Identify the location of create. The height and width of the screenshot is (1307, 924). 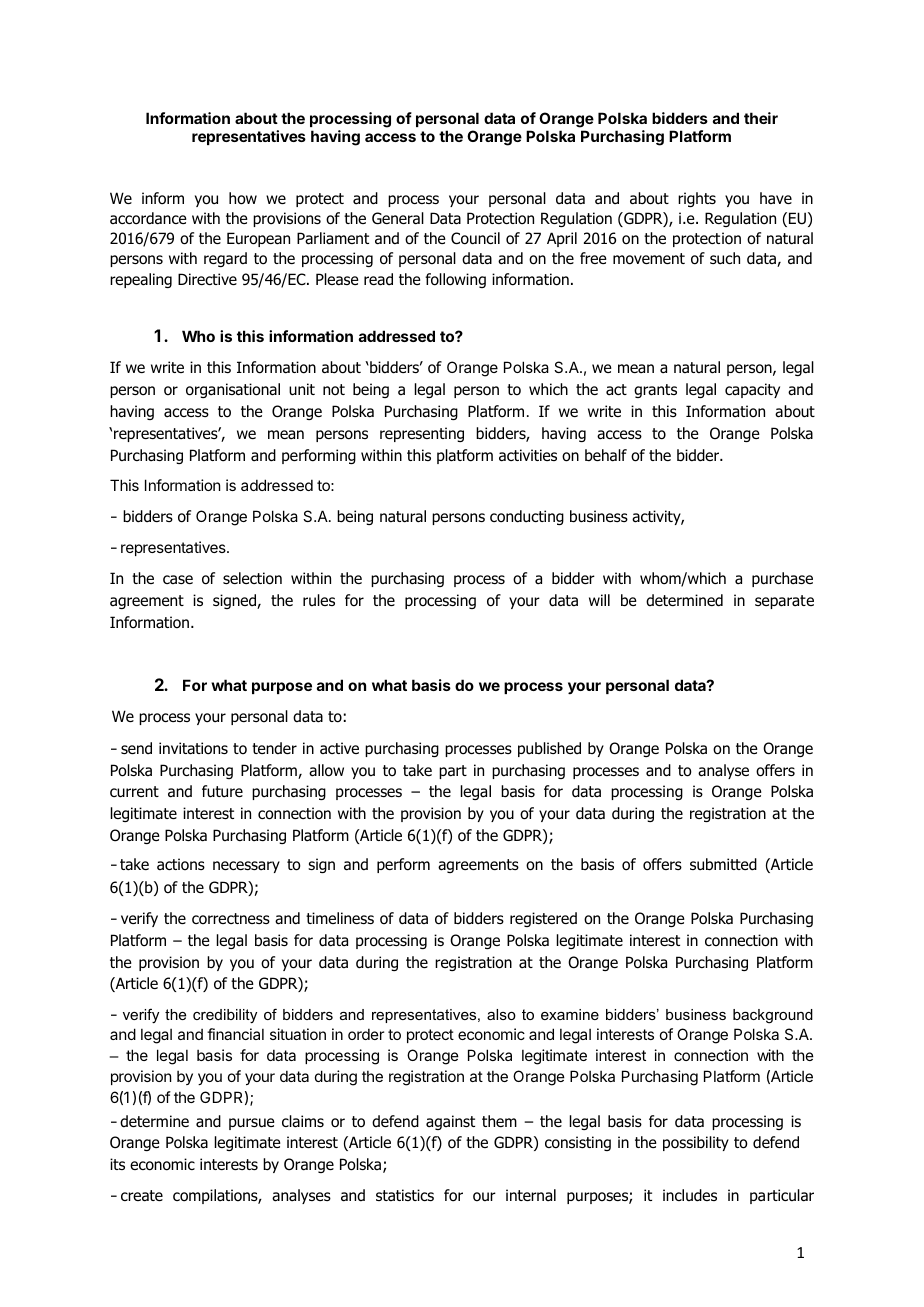
(142, 1196).
